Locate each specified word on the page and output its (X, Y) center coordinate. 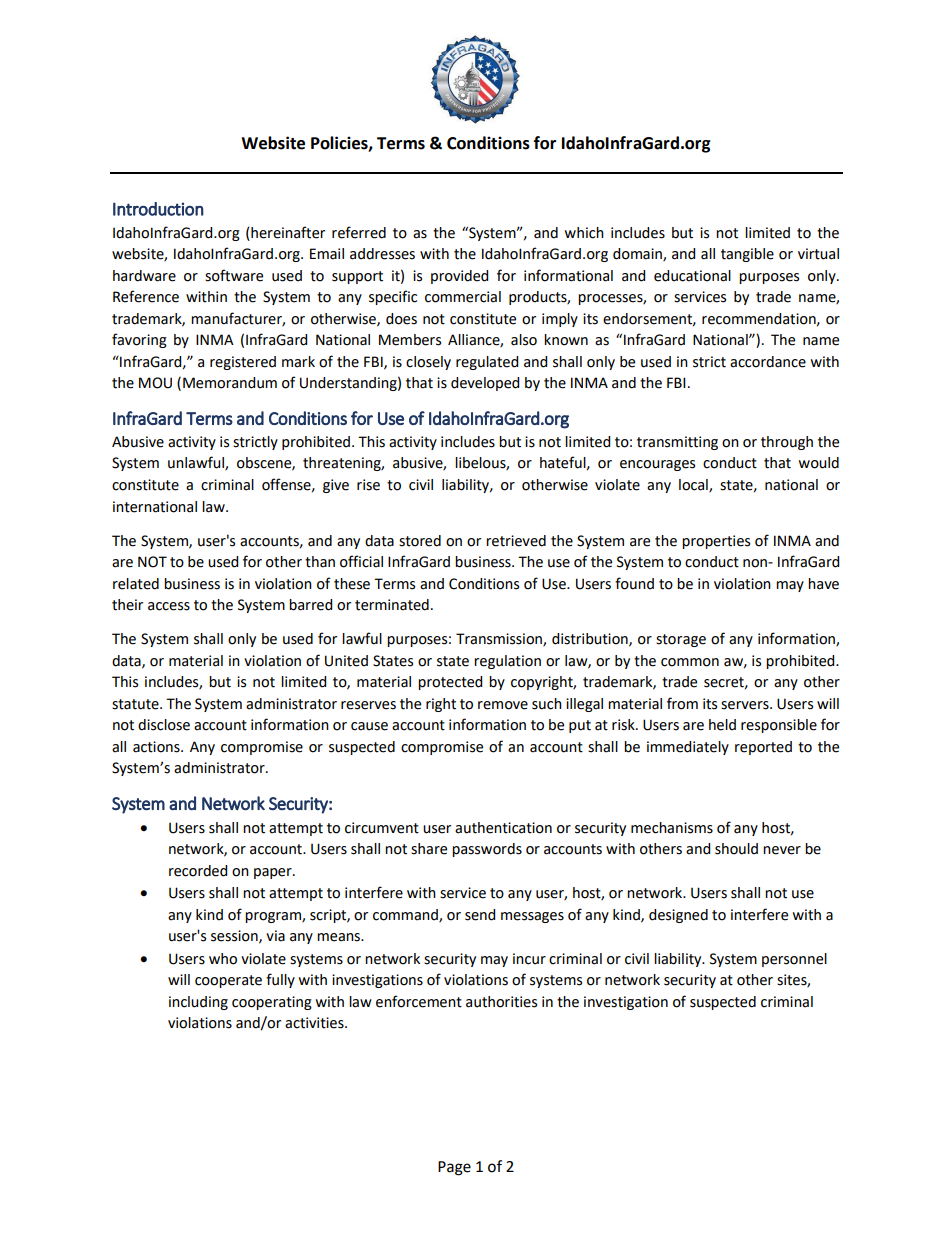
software (234, 275)
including (198, 1003)
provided (459, 277)
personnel (794, 960)
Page (454, 1168)
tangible (747, 255)
